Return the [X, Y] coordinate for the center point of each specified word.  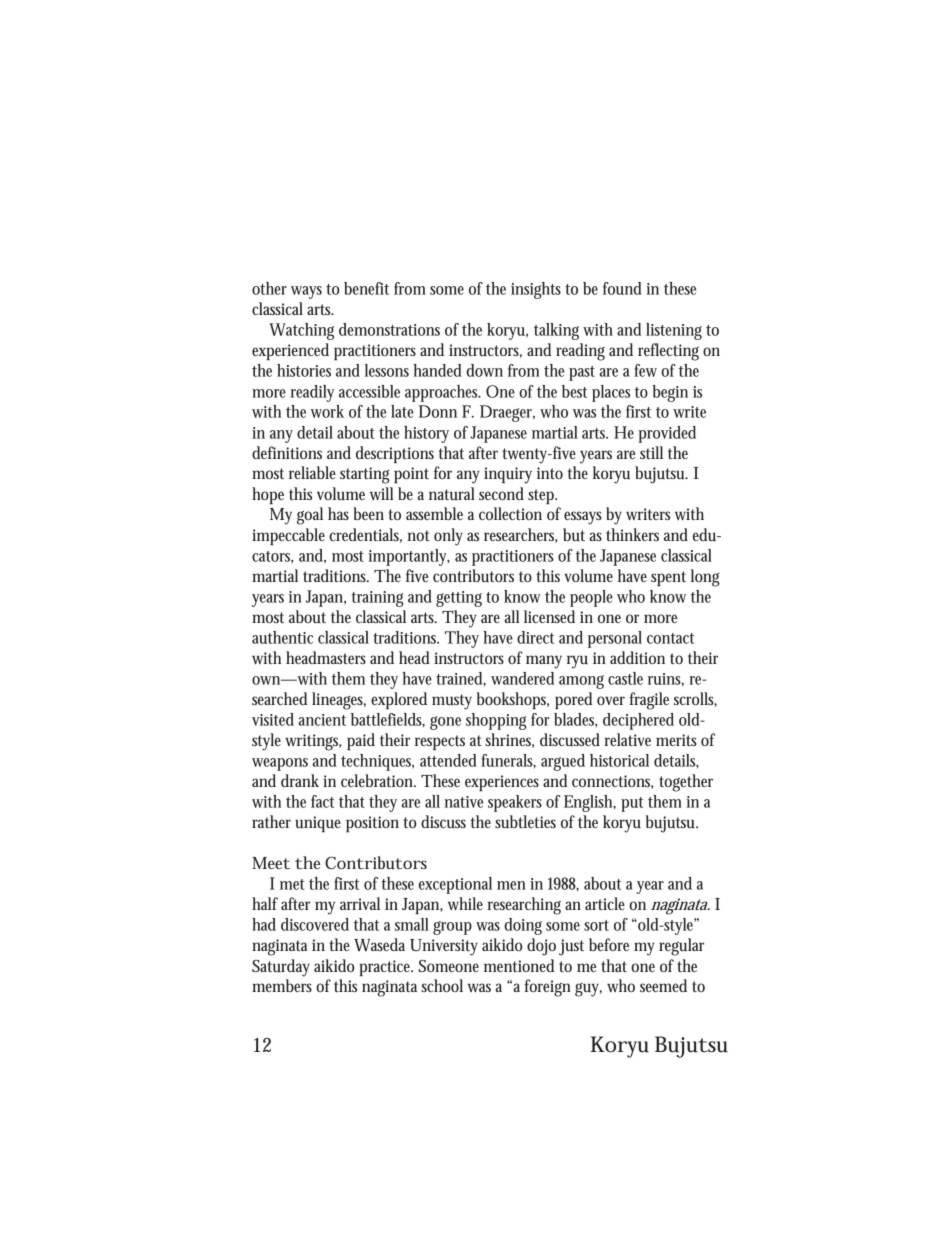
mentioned [519, 965]
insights [536, 290]
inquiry [508, 475]
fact [322, 801]
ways [306, 292]
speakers [515, 803]
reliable [312, 472]
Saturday [281, 968]
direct [535, 637]
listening [674, 331]
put [632, 804]
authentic [282, 637]
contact [670, 638]
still [651, 452]
